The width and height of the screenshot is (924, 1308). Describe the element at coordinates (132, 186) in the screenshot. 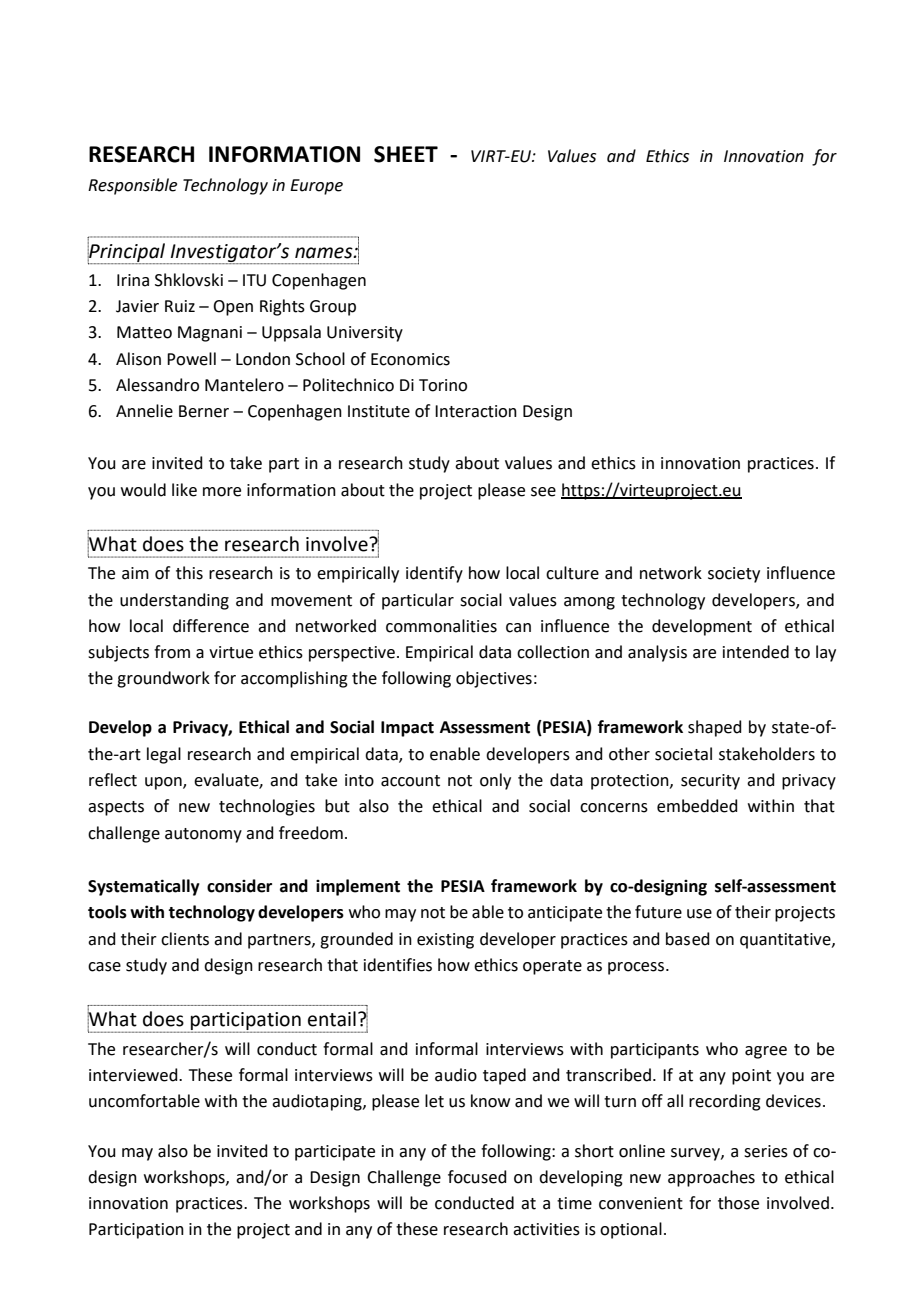

I see `Responsible` at that location.
